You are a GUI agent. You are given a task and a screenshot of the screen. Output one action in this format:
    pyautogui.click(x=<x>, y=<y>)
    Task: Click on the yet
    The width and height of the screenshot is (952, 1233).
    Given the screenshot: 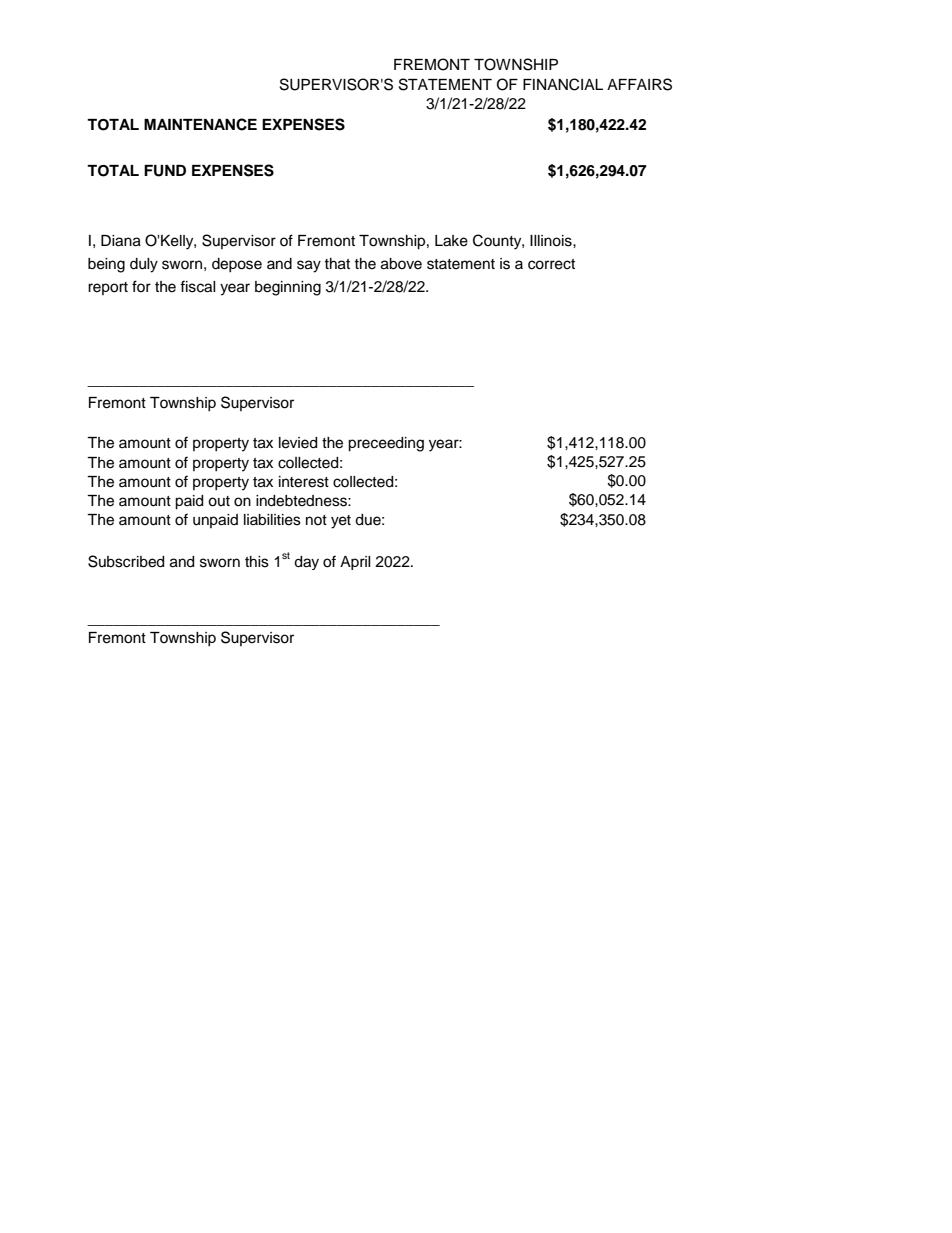 What is the action you would take?
    pyautogui.click(x=341, y=522)
